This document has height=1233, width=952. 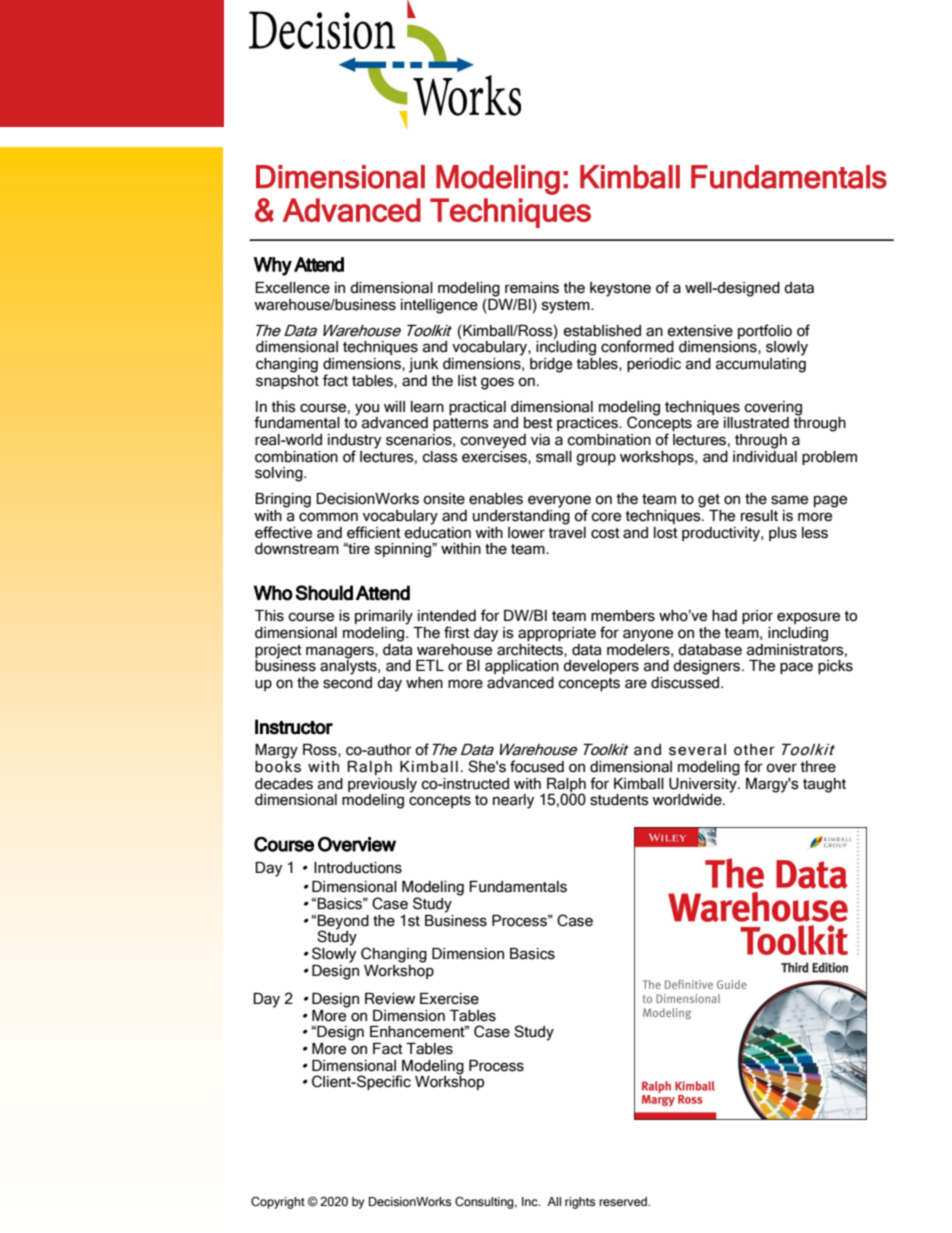 I want to click on system, so click(x=567, y=307).
